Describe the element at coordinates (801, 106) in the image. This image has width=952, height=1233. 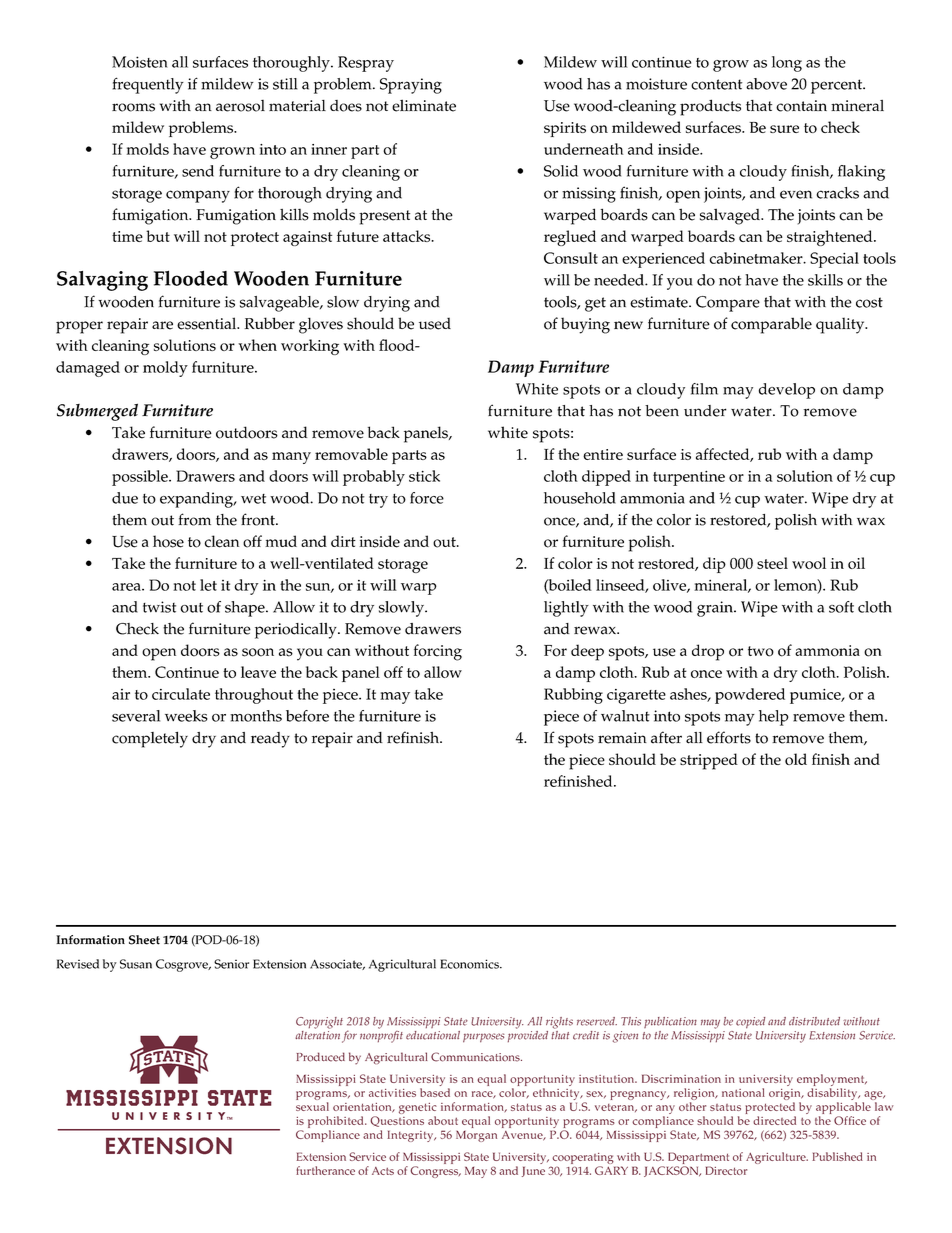
I see `contain` at that location.
